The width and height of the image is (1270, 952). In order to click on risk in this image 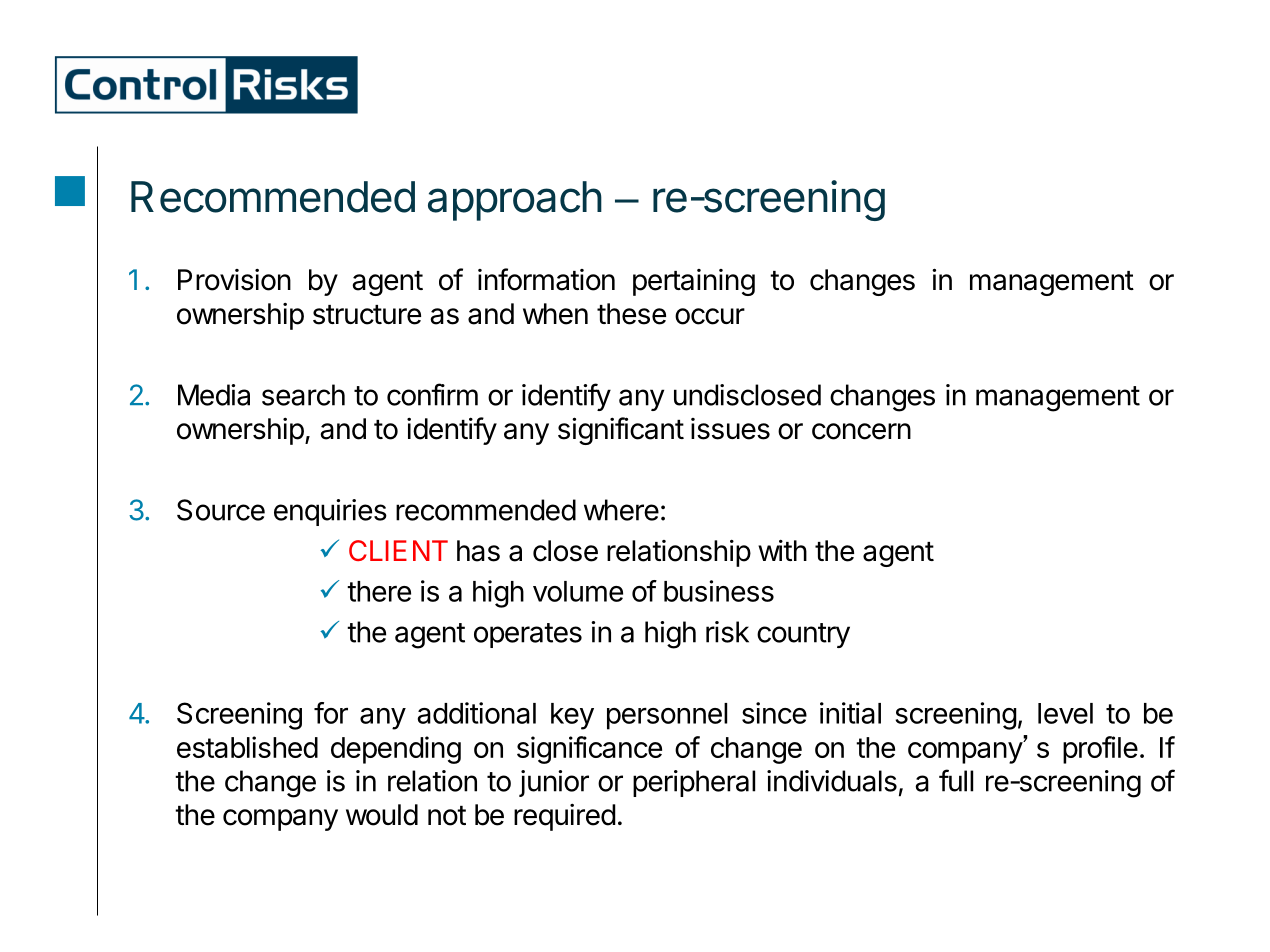, I will do `click(727, 632)`.
